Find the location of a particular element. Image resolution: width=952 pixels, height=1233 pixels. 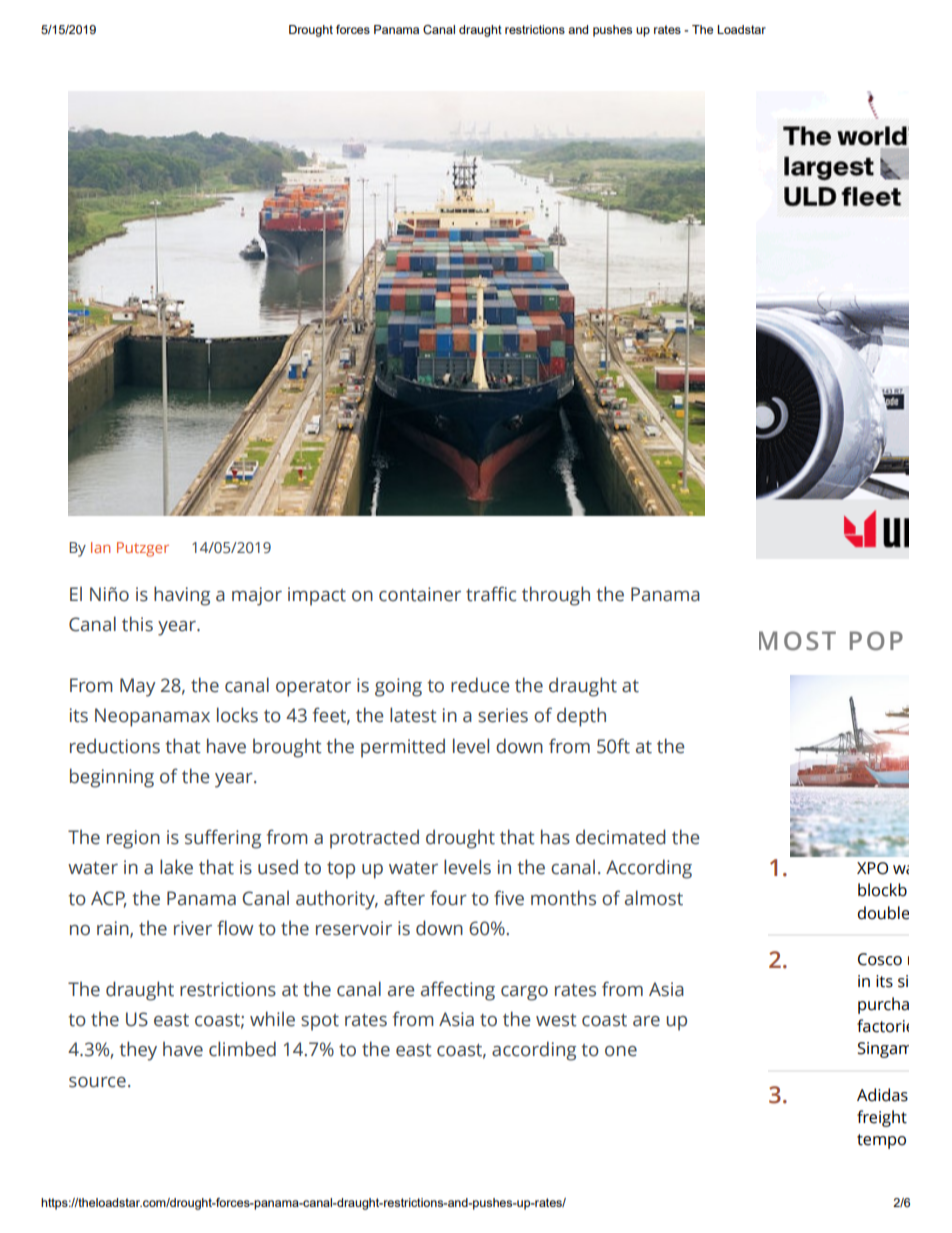

decimated is located at coordinates (621, 837).
